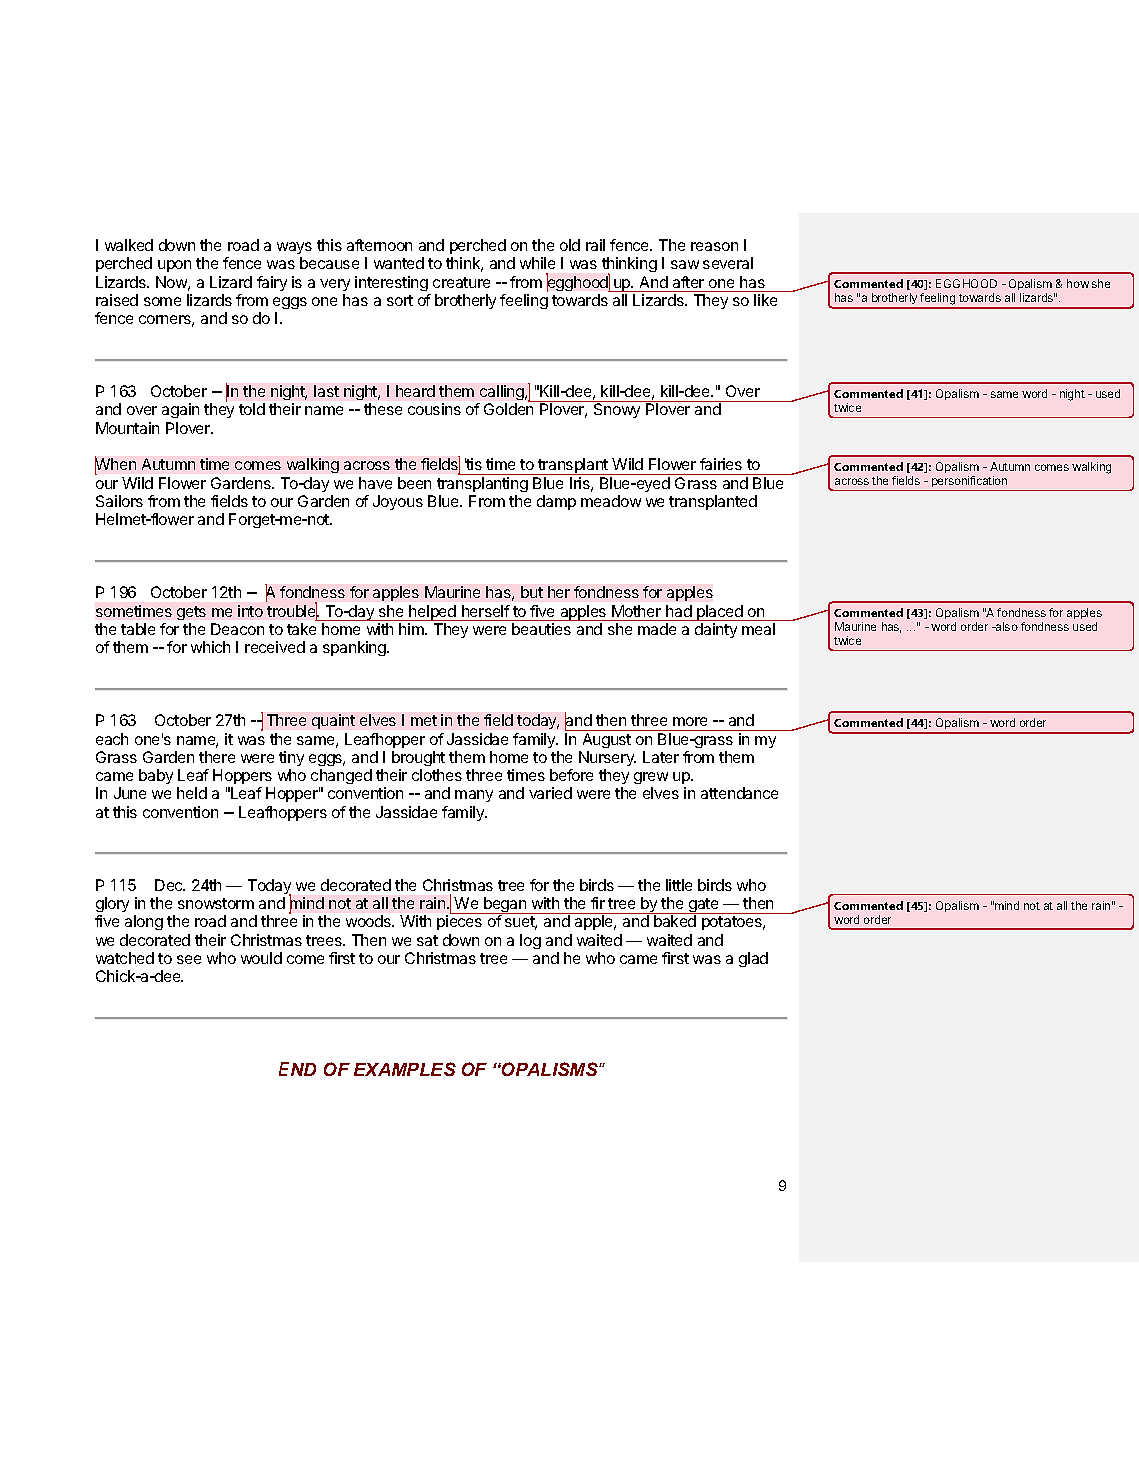  What do you see at coordinates (679, 885) in the image?
I see `little` at bounding box center [679, 885].
